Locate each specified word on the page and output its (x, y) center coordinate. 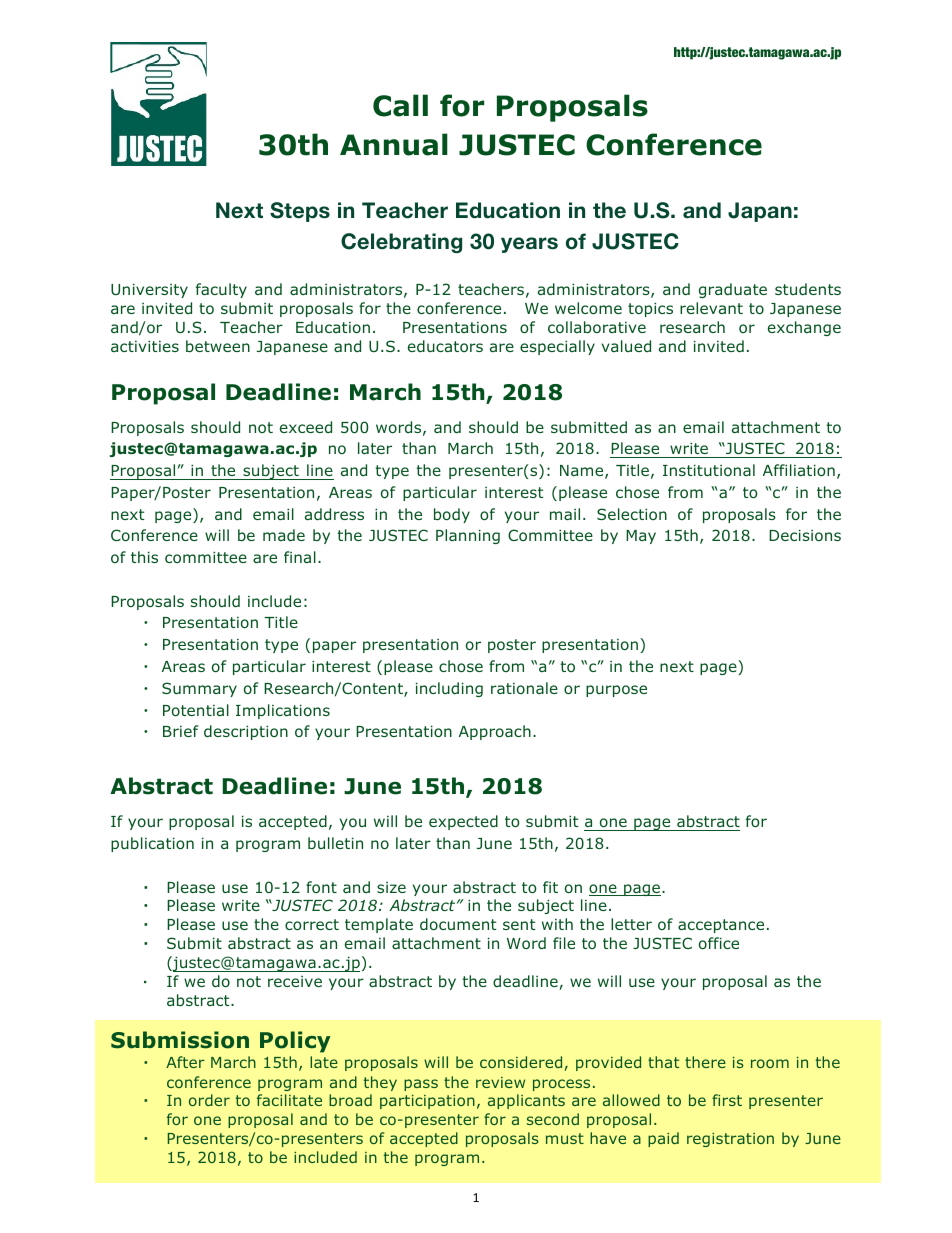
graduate (733, 290)
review (500, 1082)
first (727, 1100)
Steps (300, 212)
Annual (394, 144)
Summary (199, 689)
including (449, 689)
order (209, 1100)
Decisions (805, 535)
